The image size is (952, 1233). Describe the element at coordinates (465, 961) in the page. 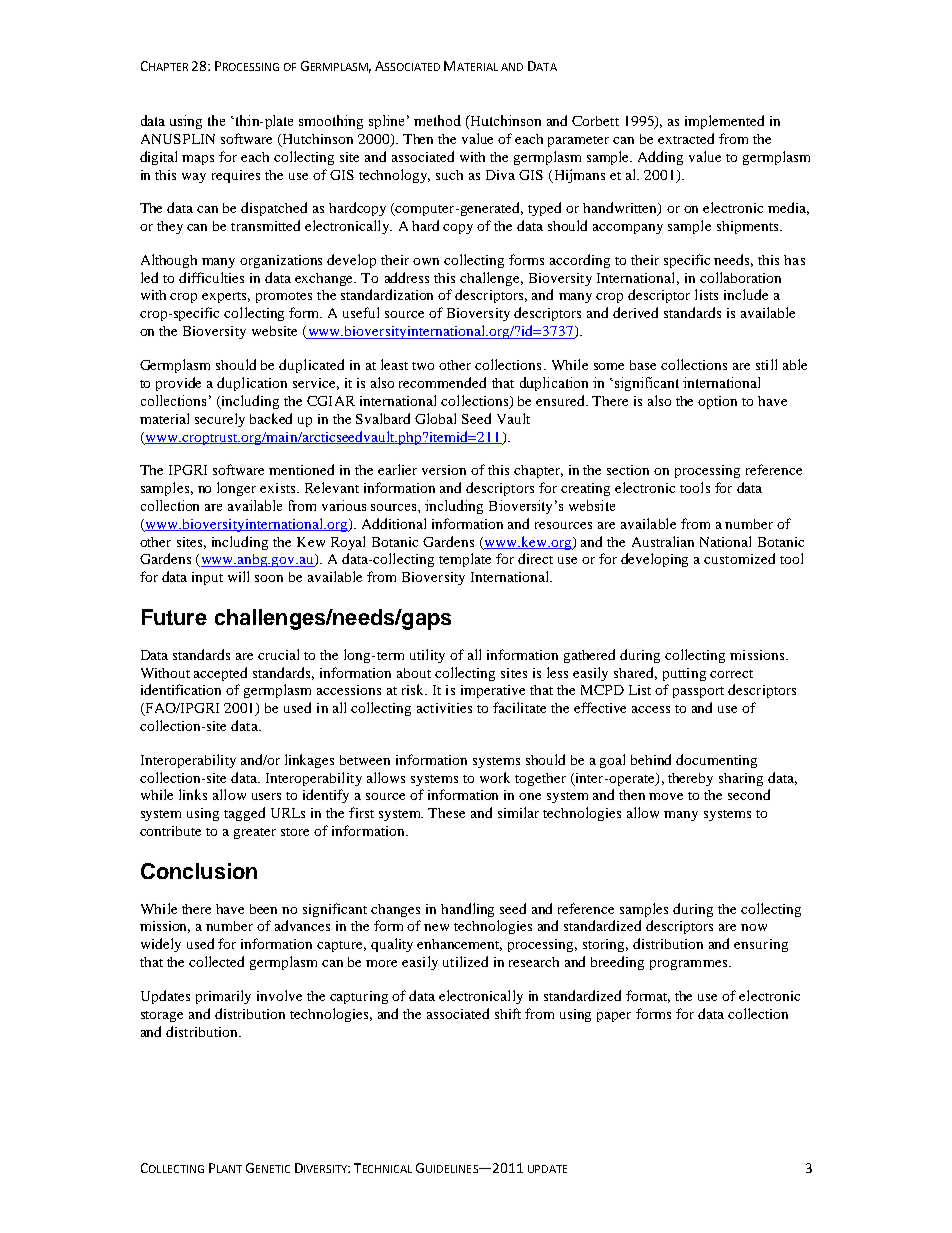

I see `utilized` at that location.
